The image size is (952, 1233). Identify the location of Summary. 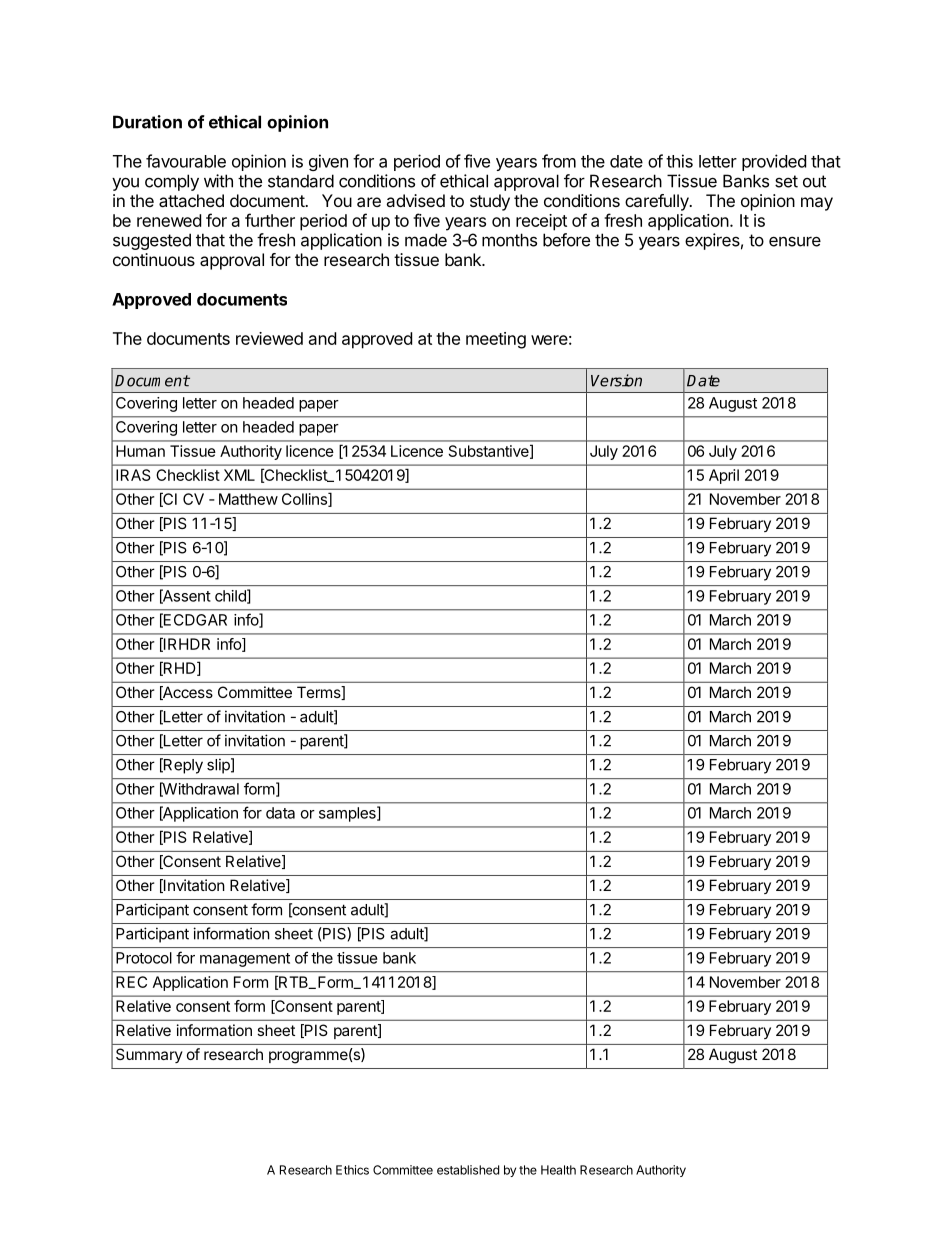
(149, 1055).
